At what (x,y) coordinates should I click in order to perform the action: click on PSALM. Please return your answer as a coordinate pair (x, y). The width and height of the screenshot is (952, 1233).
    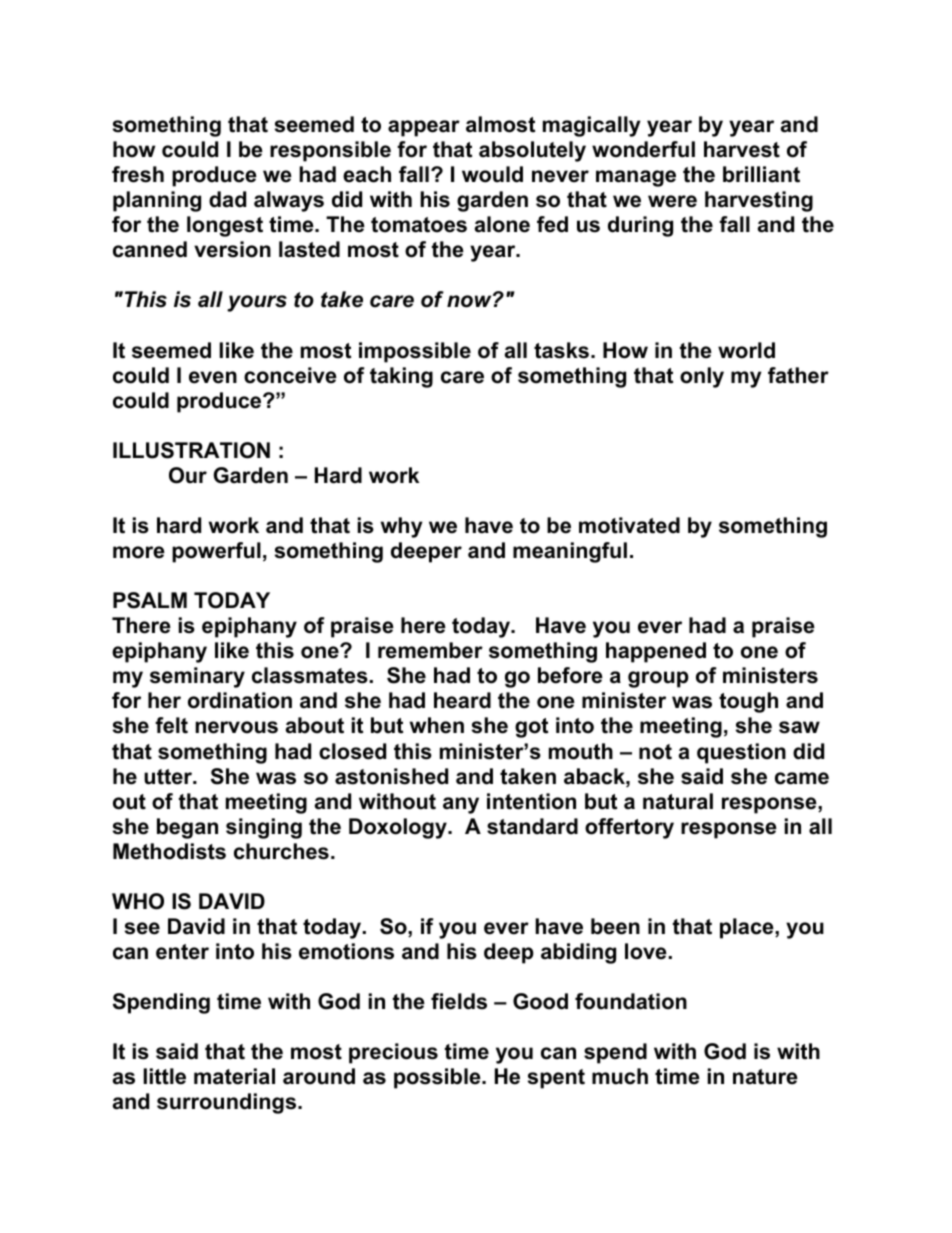
    Looking at the image, I should click on (150, 600).
